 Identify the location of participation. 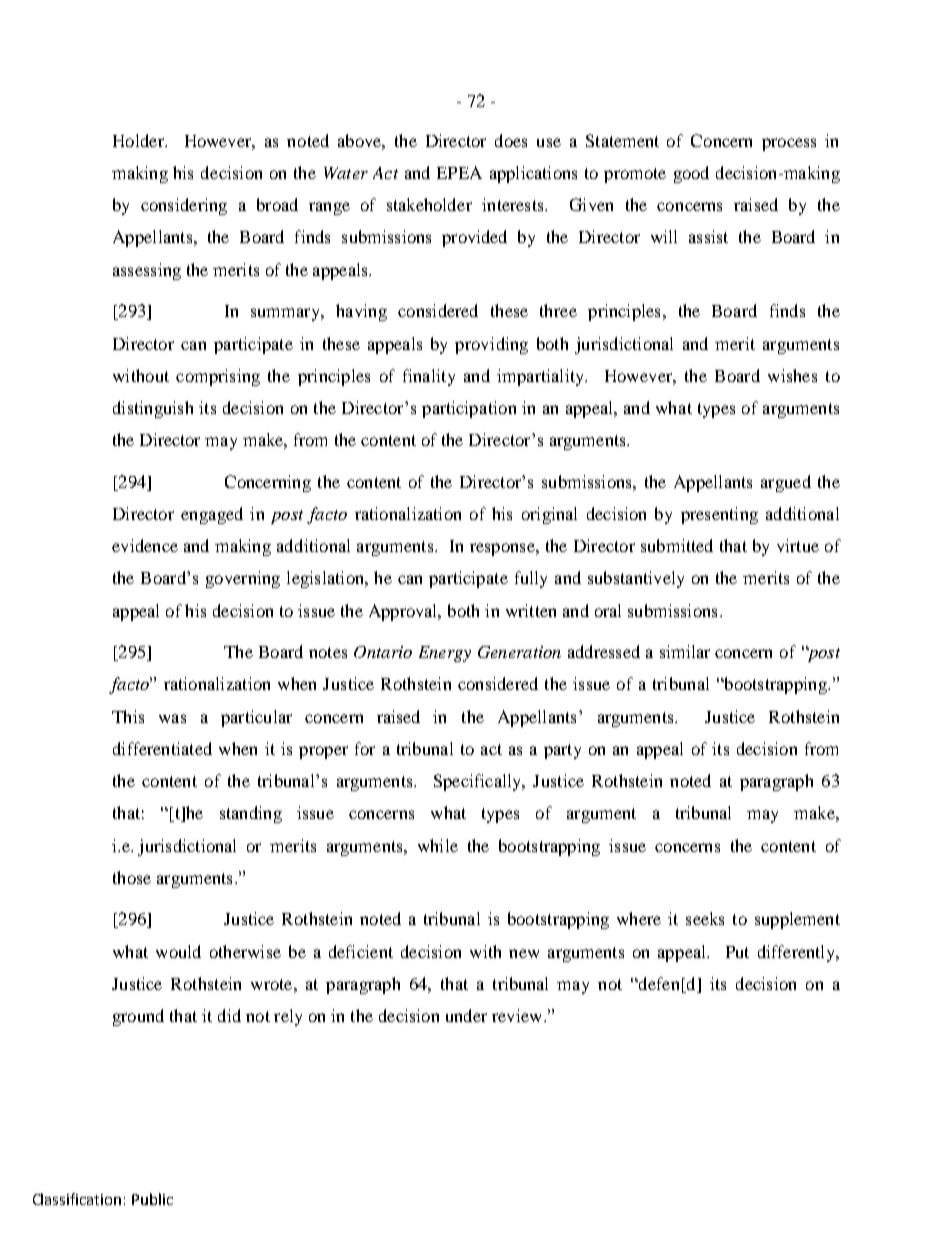
(469, 409).
